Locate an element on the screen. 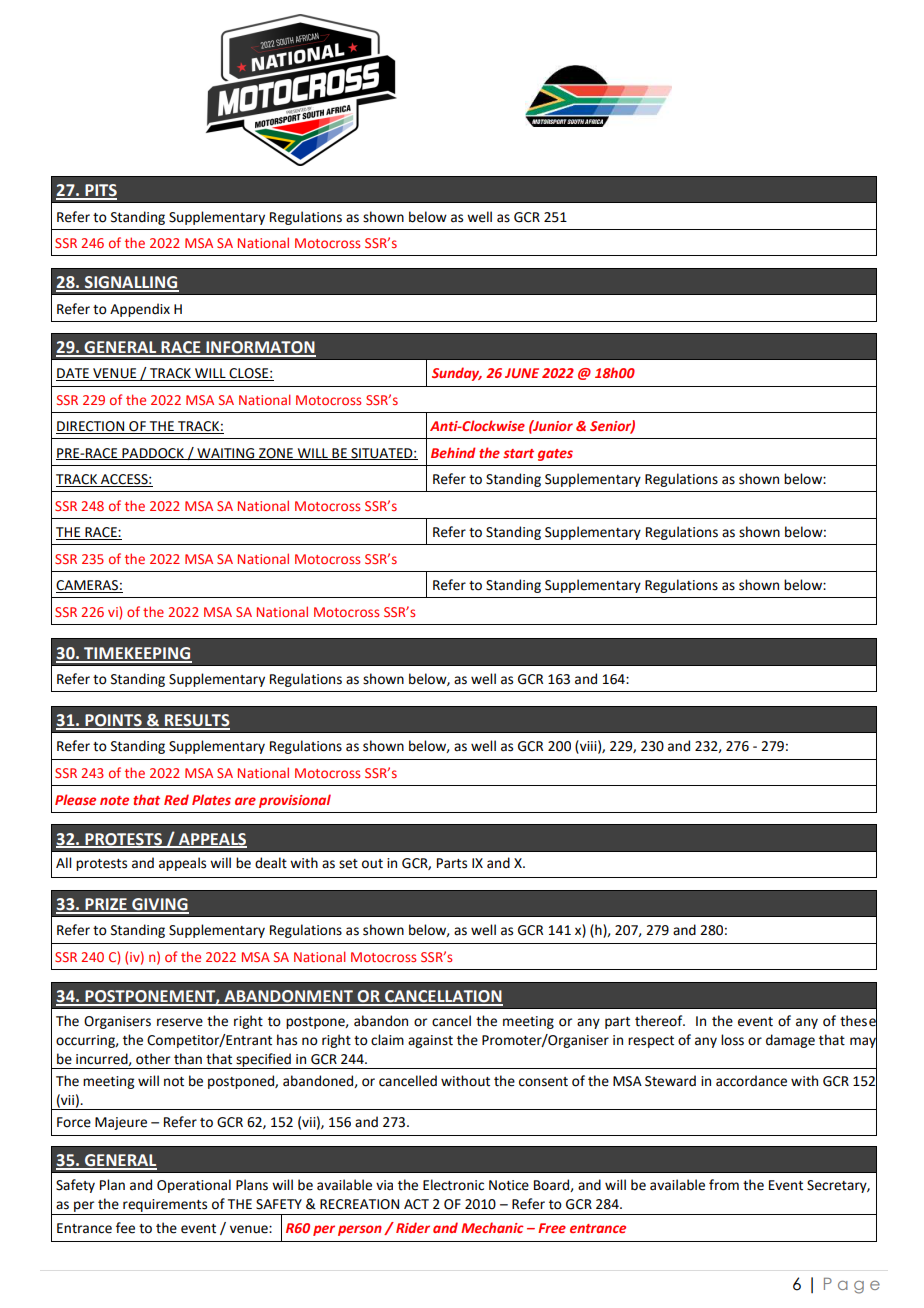 The height and width of the screenshot is (1308, 924). gates is located at coordinates (555, 455).
